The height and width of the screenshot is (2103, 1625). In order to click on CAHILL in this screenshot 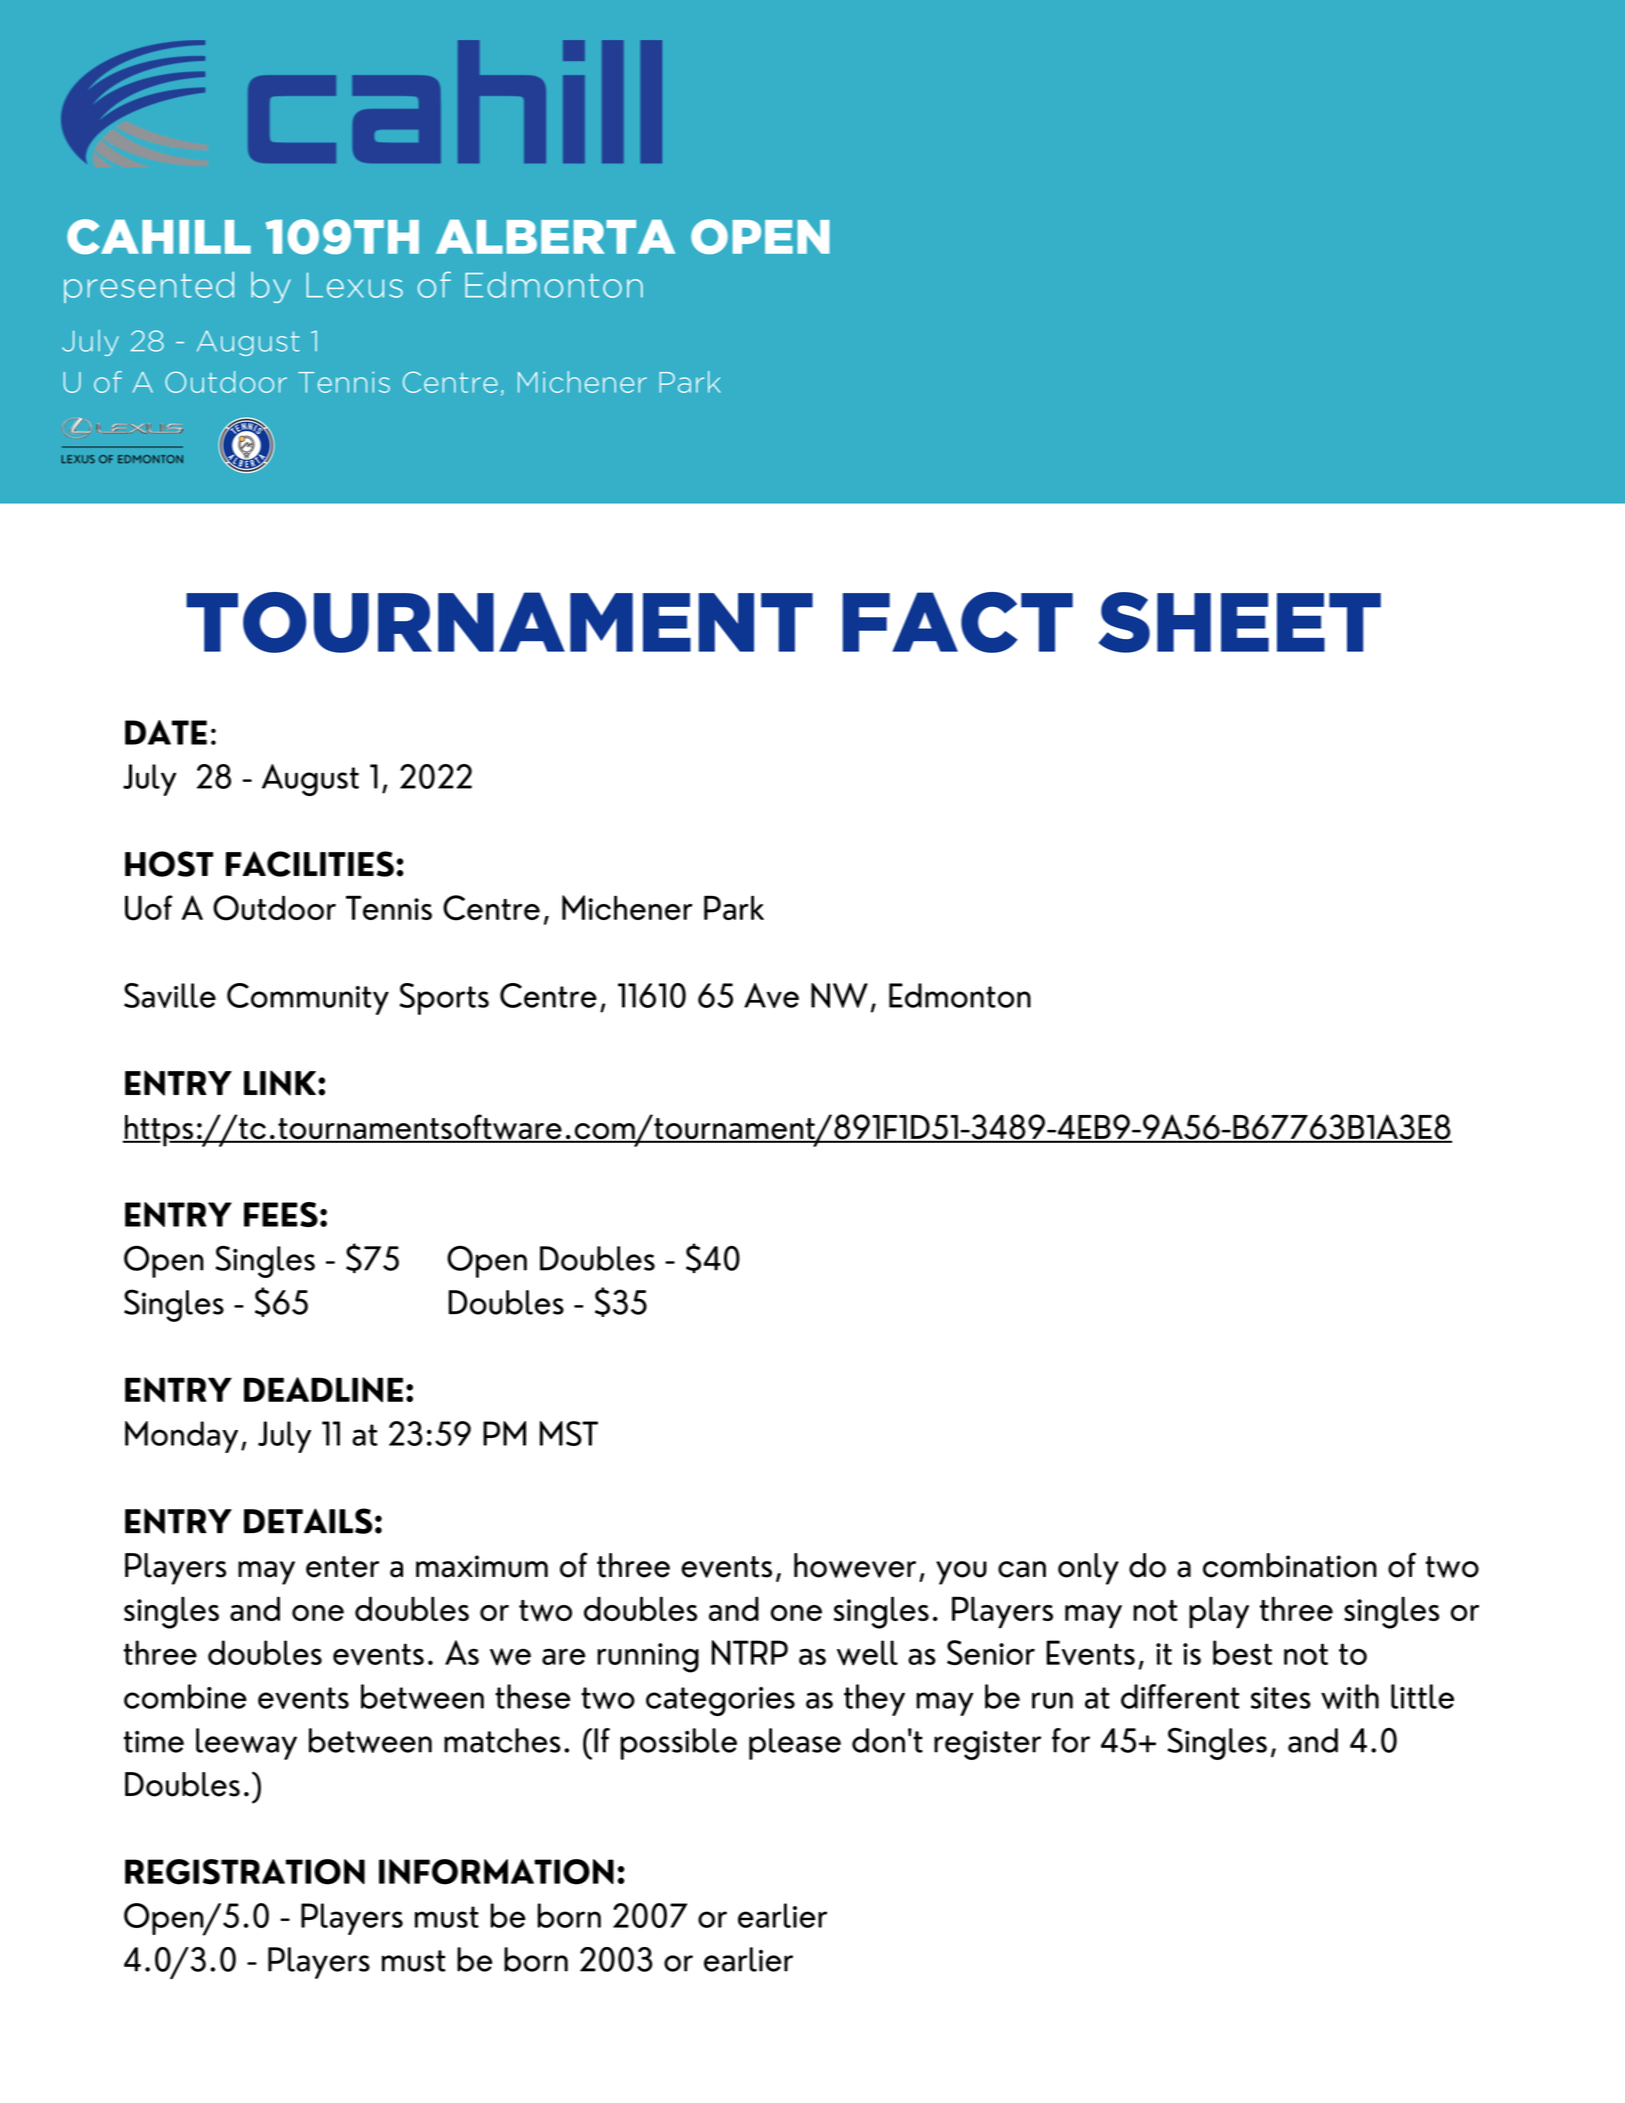, I will do `click(159, 236)`.
